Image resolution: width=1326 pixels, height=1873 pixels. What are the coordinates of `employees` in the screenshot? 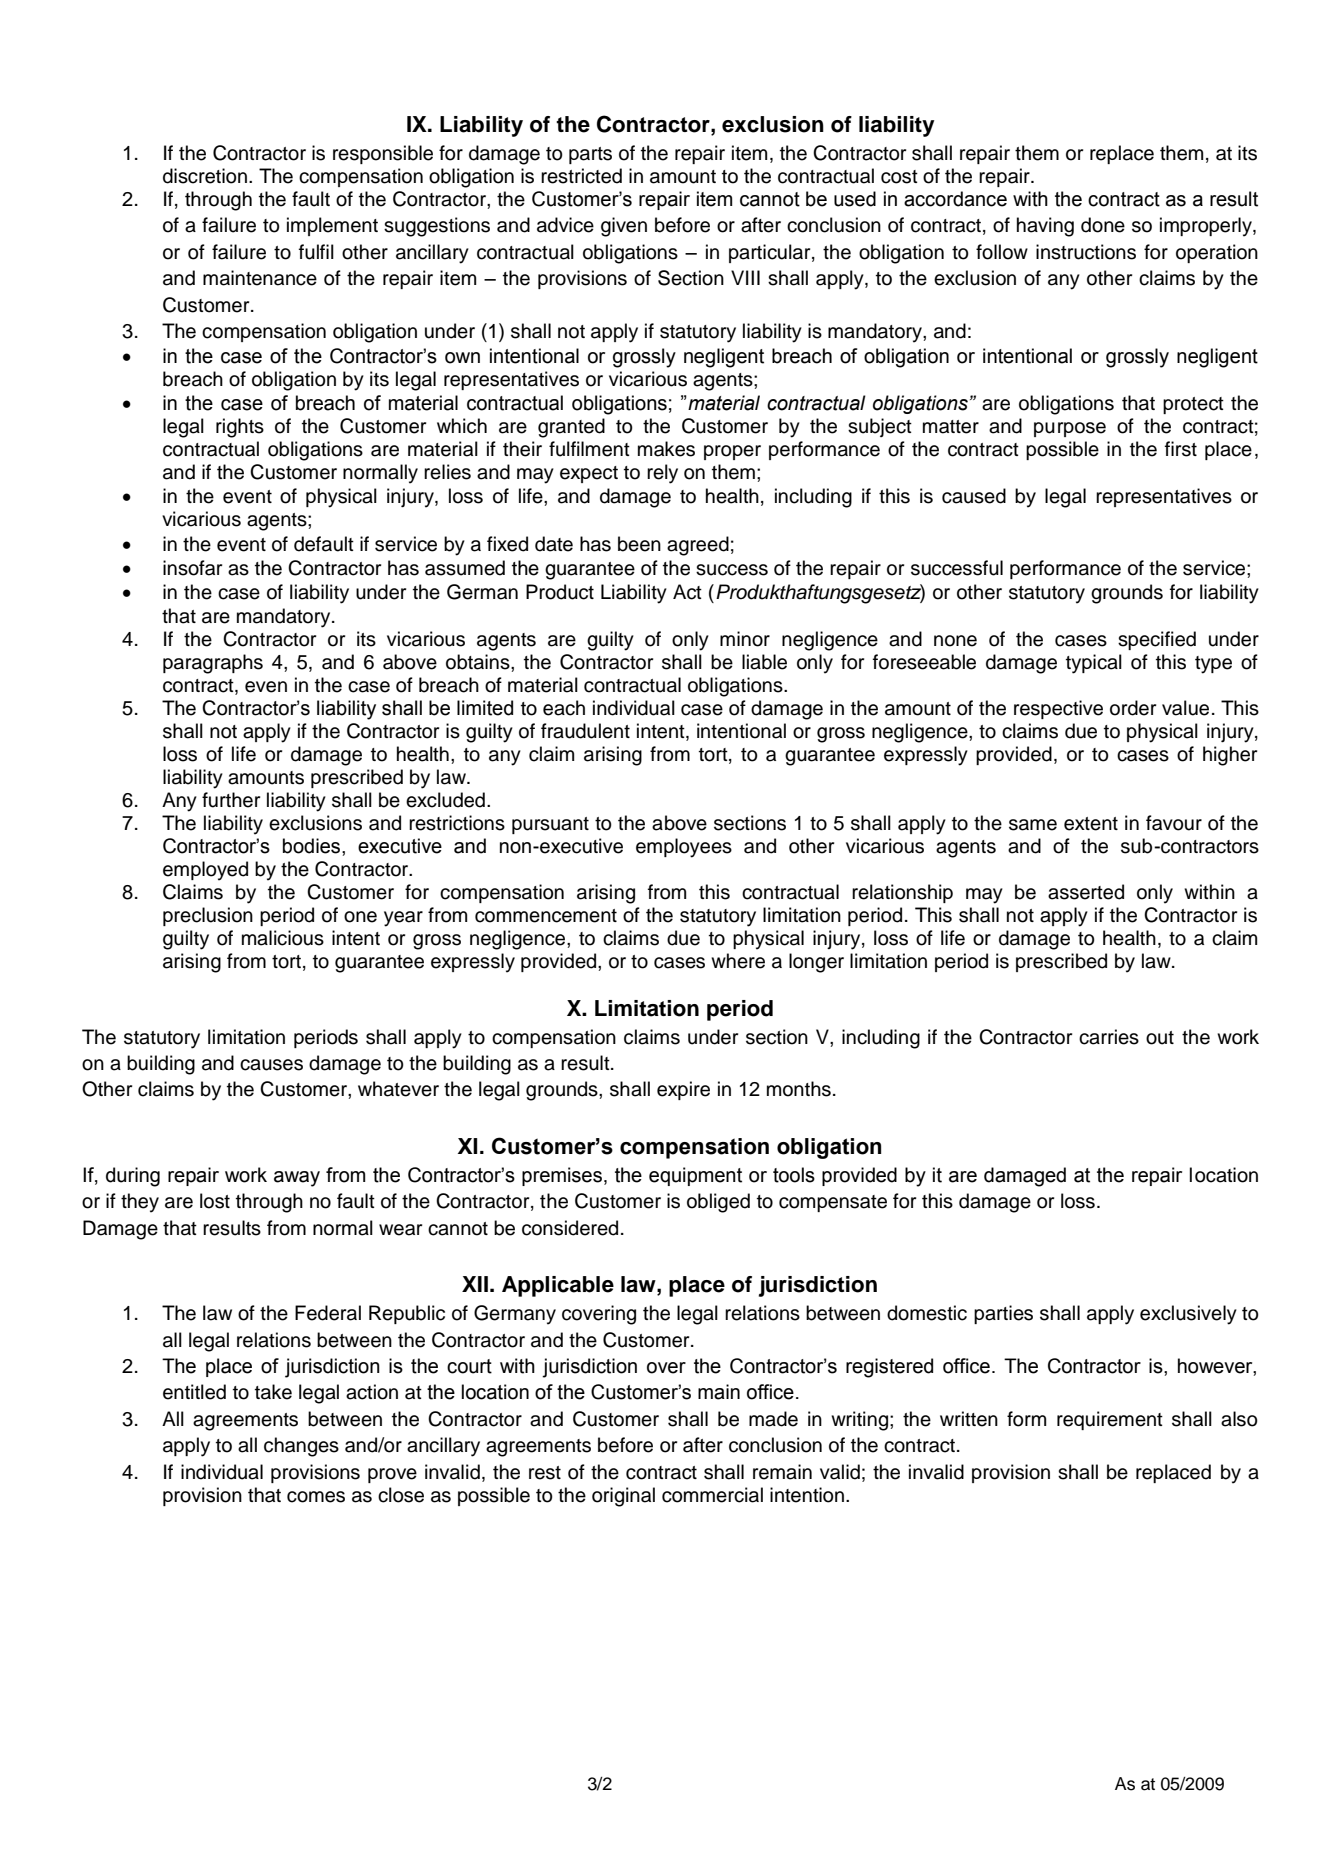 It's located at (684, 848).
